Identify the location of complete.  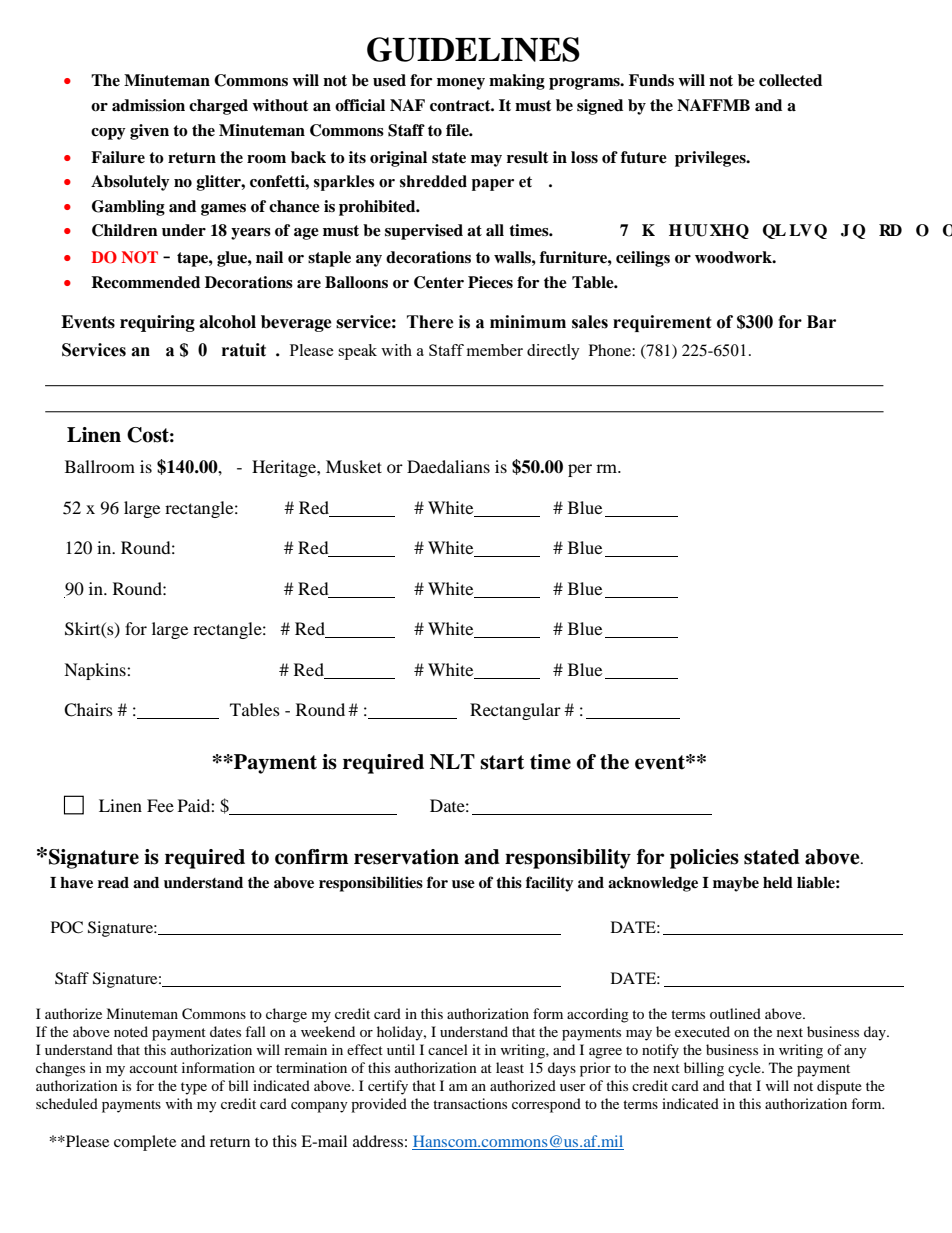
(145, 1143).
